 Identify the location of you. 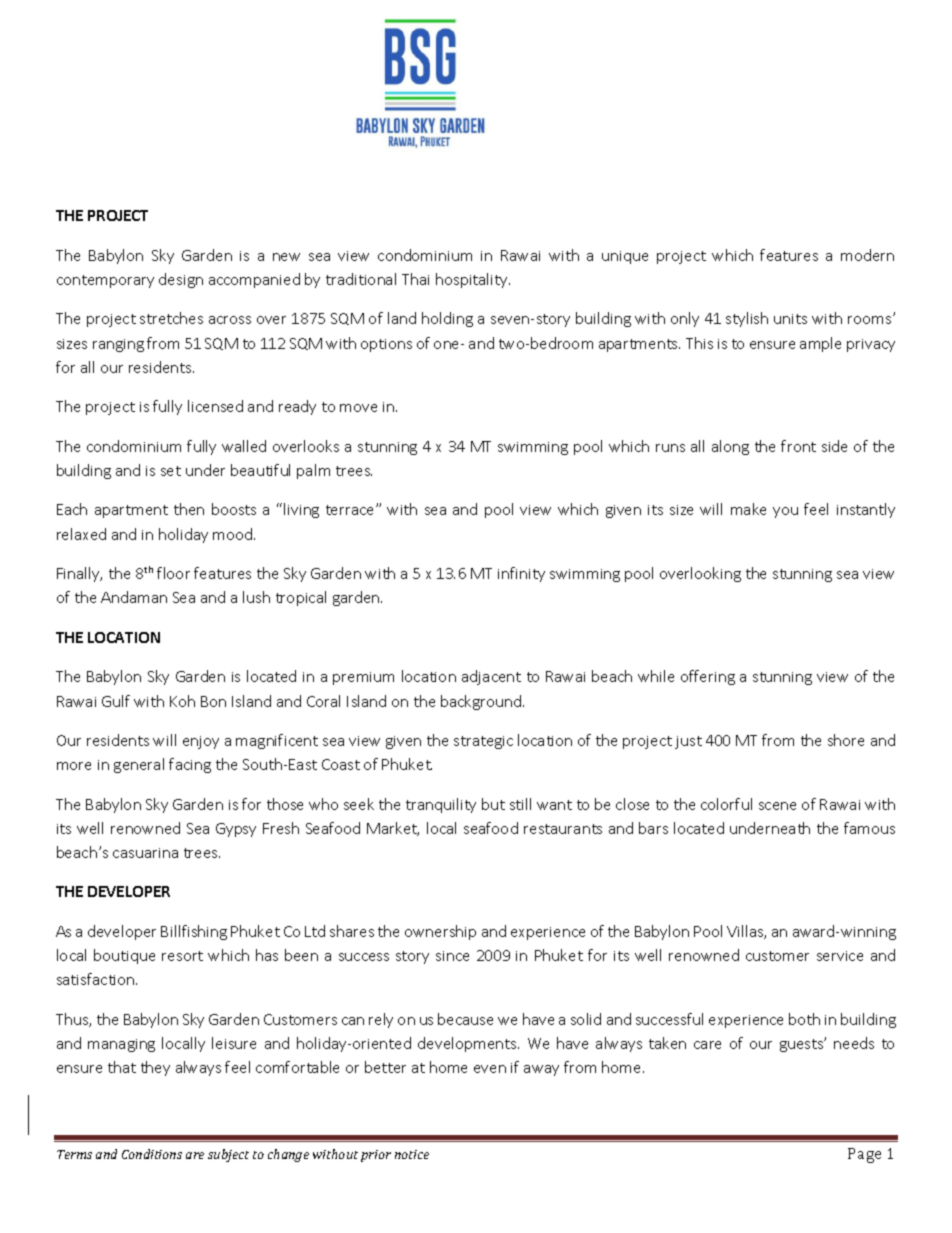
(785, 512).
